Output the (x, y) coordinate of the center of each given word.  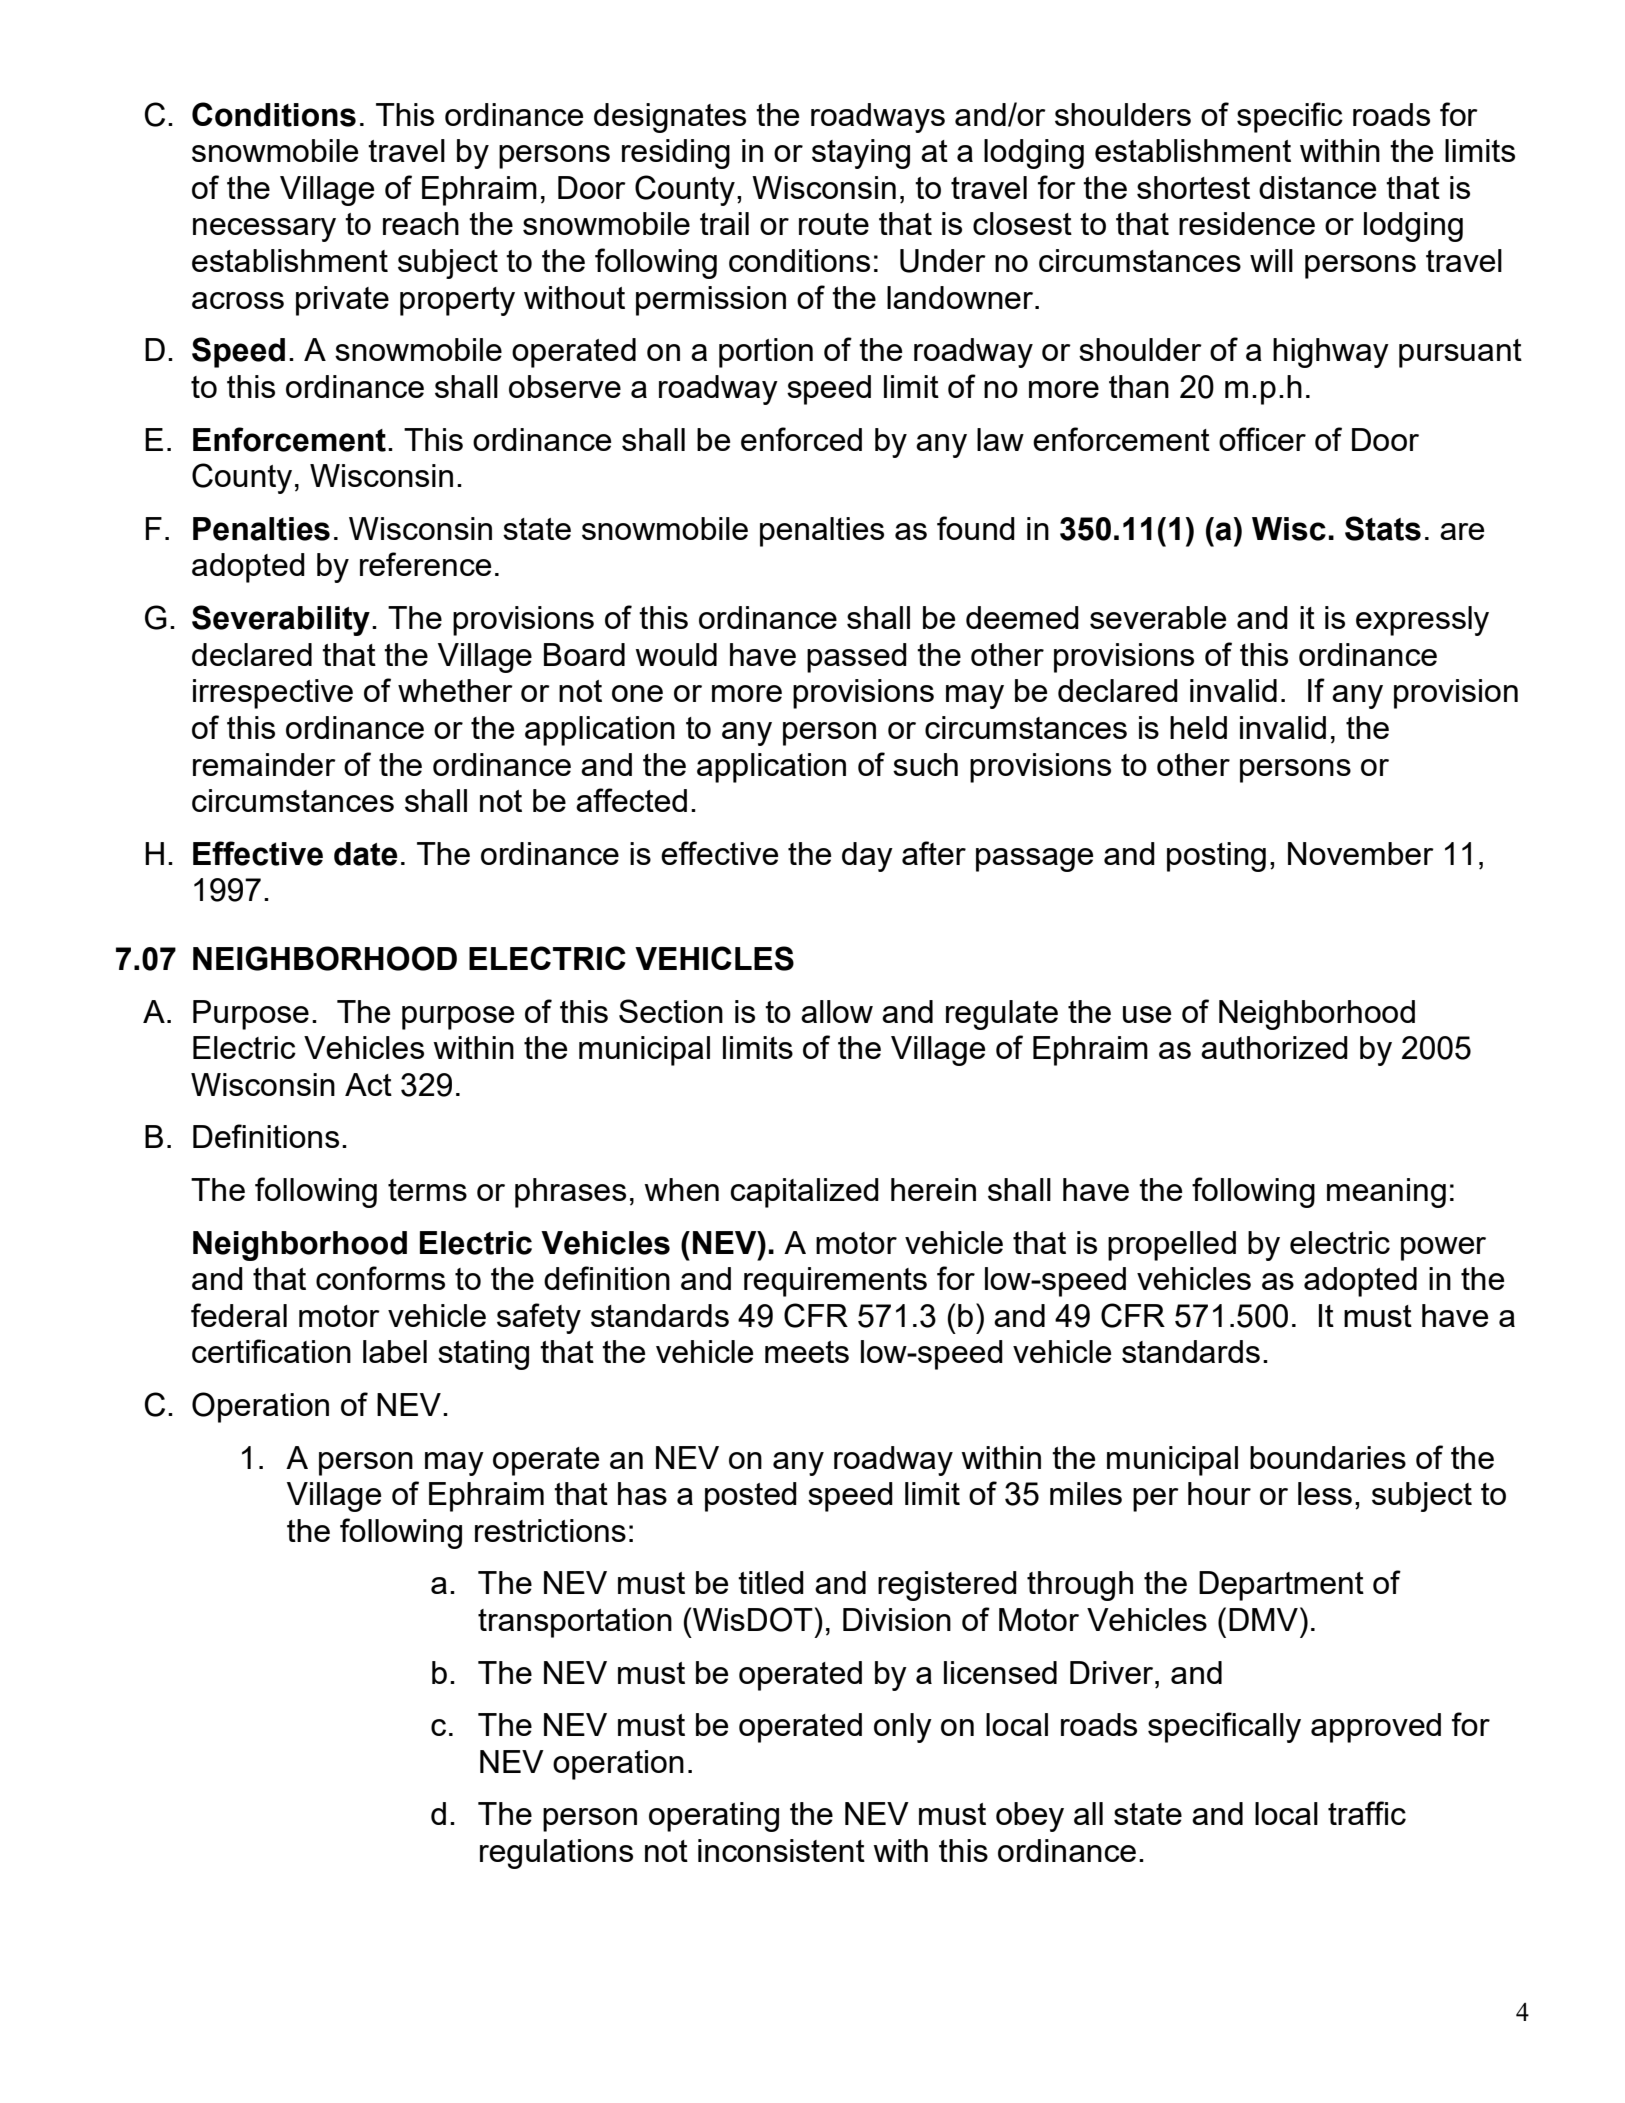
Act (368, 1084)
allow (837, 1011)
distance (1317, 187)
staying (861, 154)
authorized (1274, 1047)
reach (421, 223)
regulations (556, 1854)
